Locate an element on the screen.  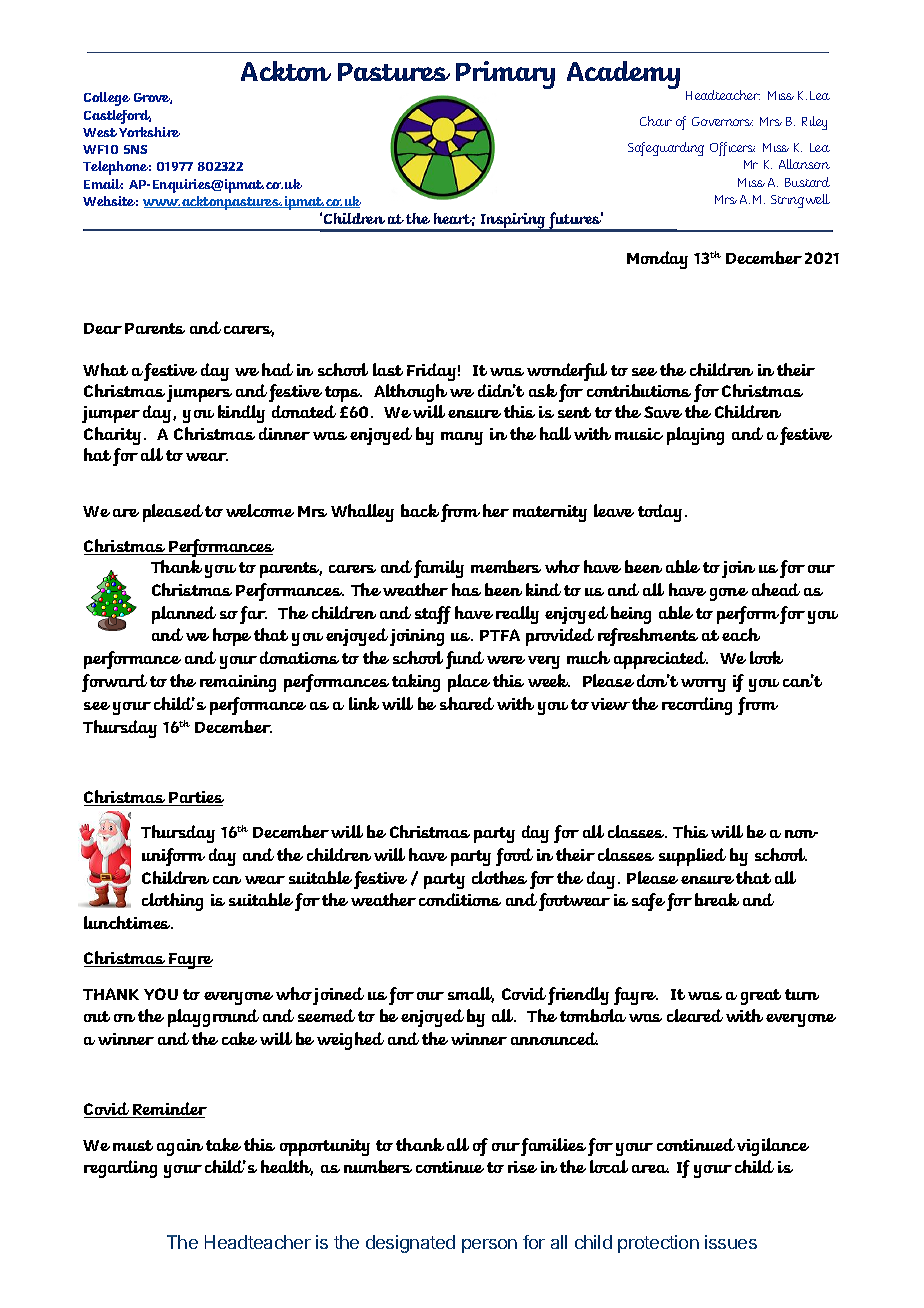
break is located at coordinates (717, 899).
